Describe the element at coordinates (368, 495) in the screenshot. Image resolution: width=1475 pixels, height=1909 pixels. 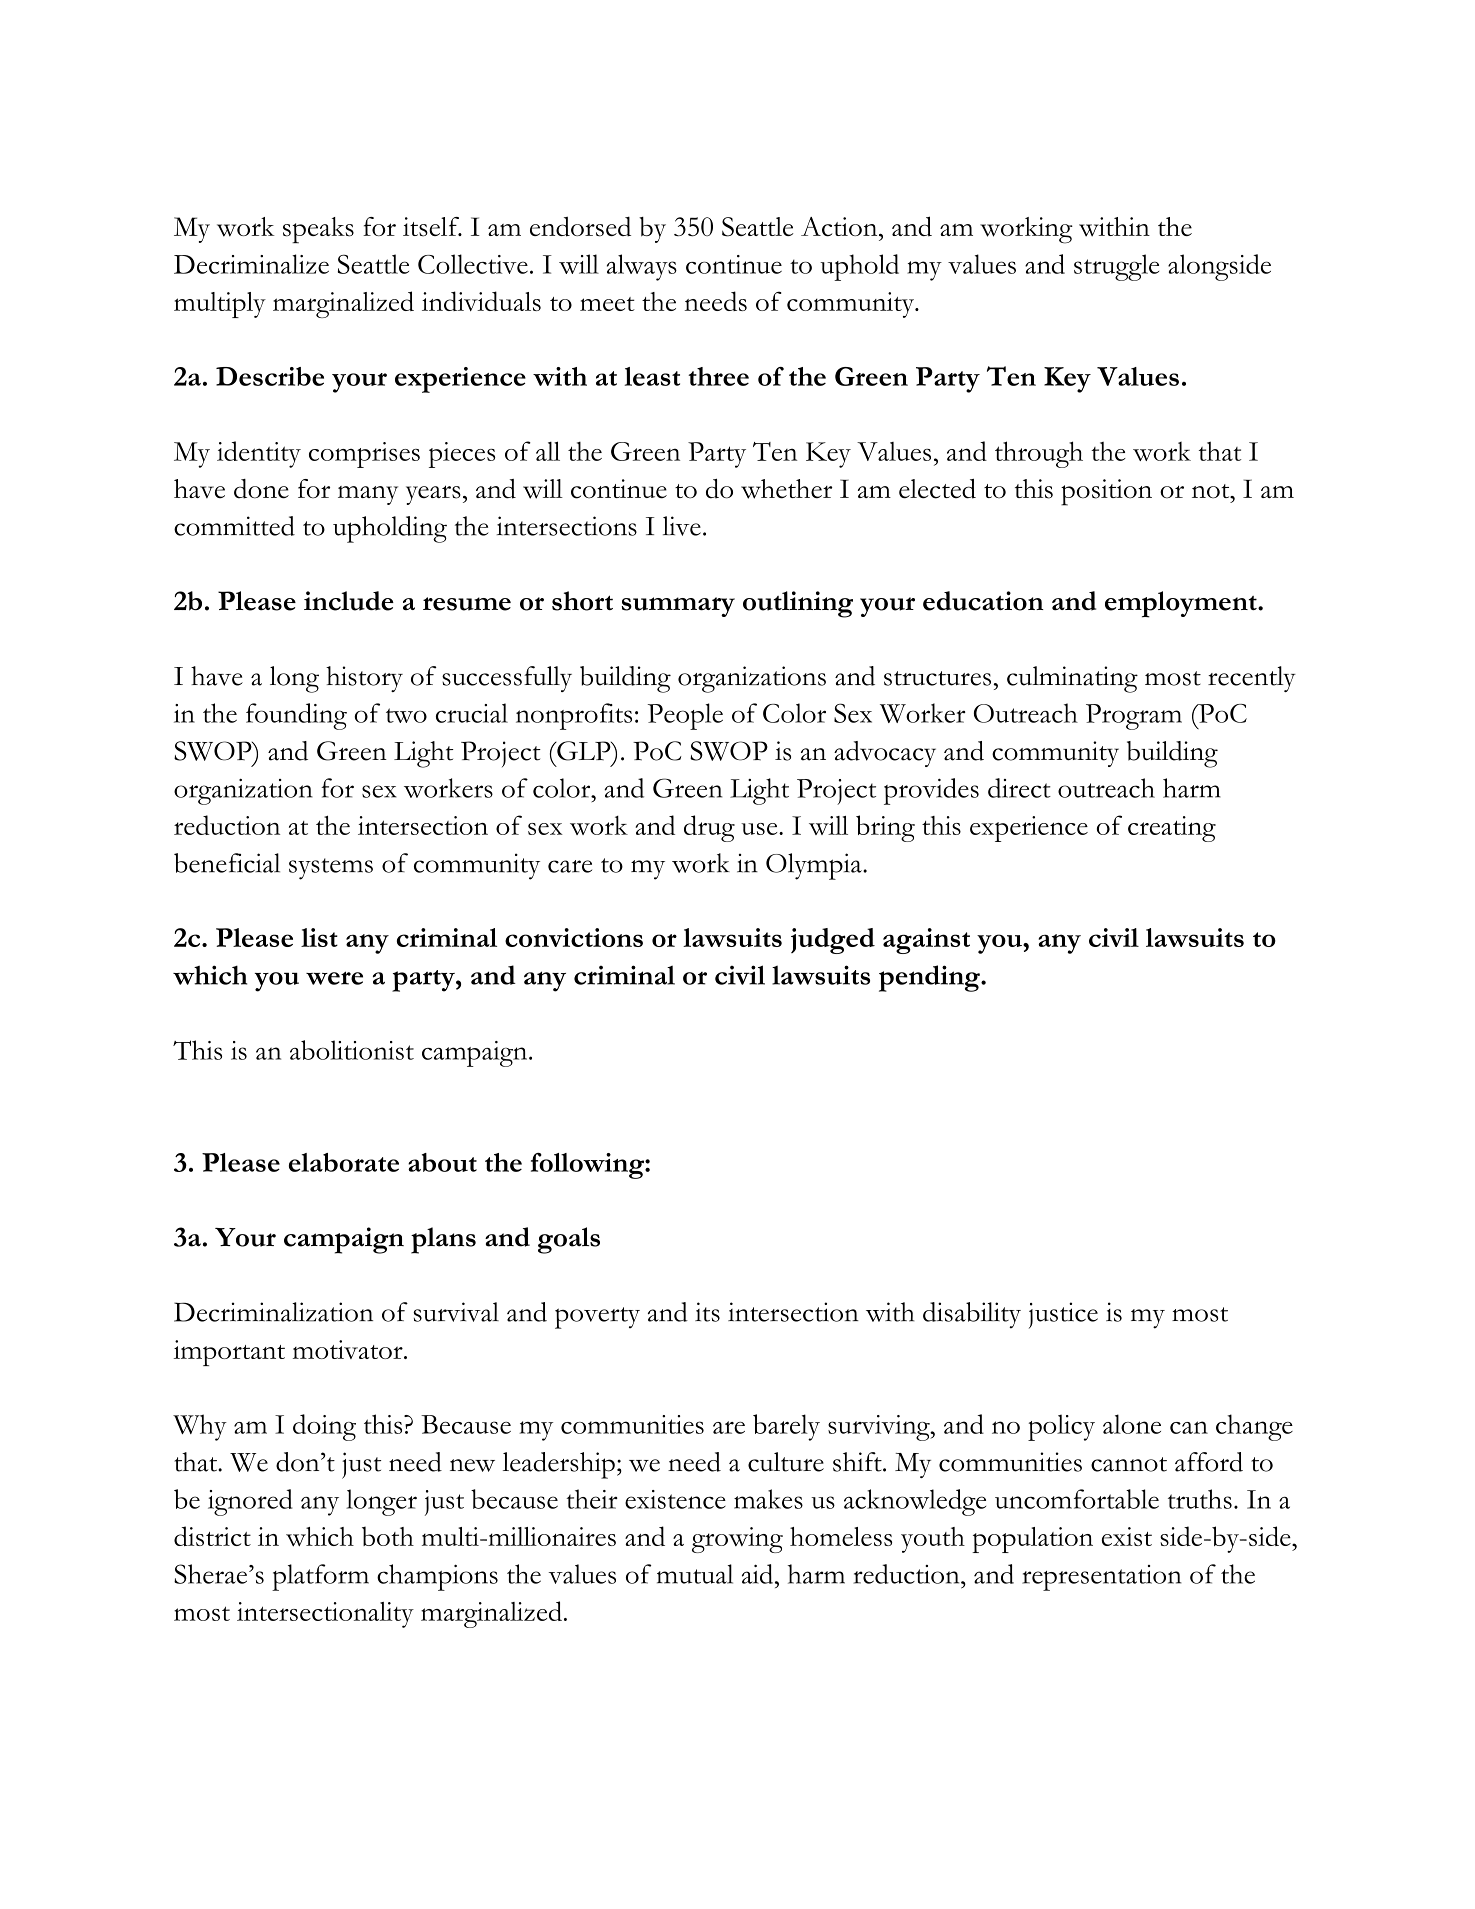
I see `many` at that location.
